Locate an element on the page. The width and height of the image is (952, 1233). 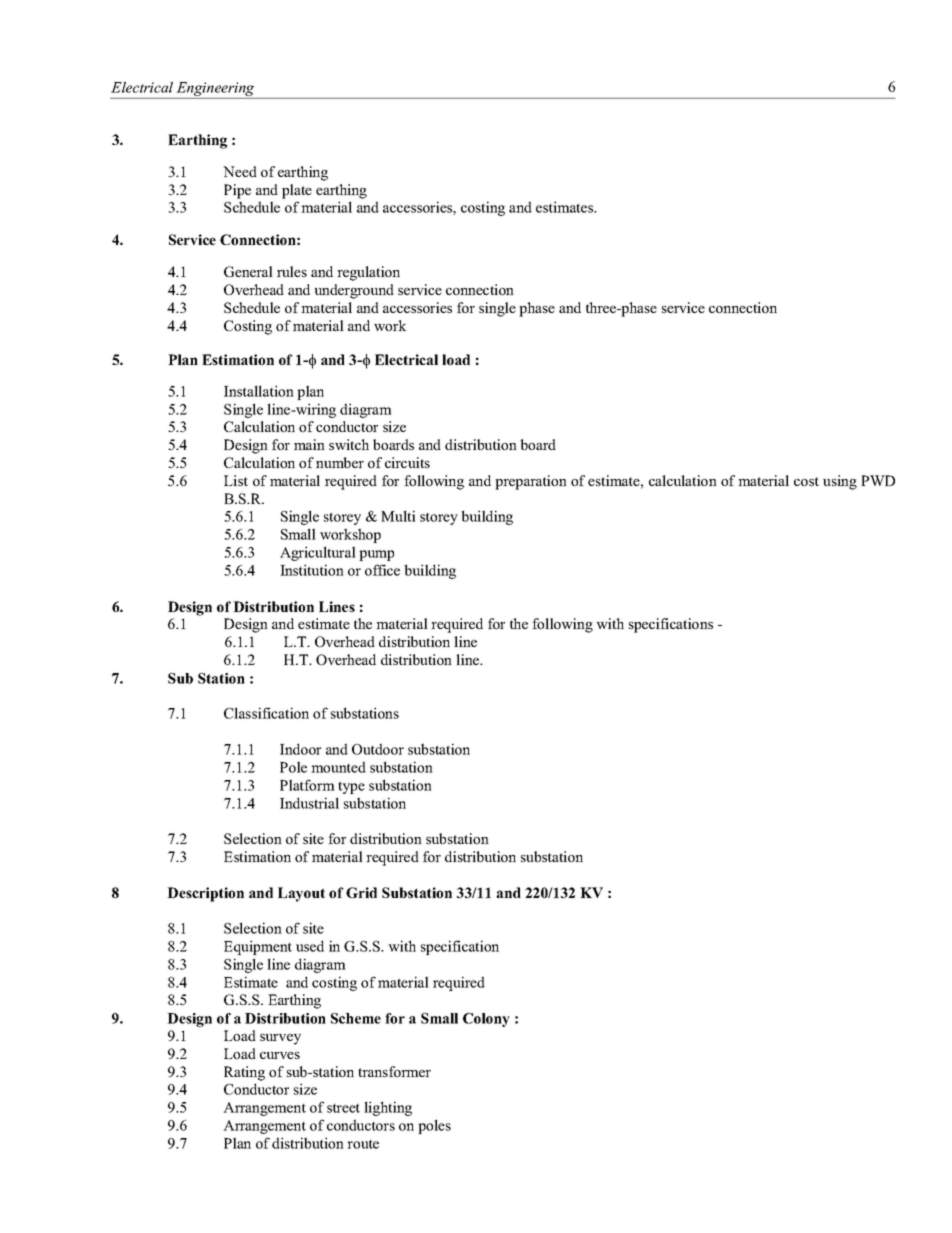
PWD is located at coordinates (878, 480).
